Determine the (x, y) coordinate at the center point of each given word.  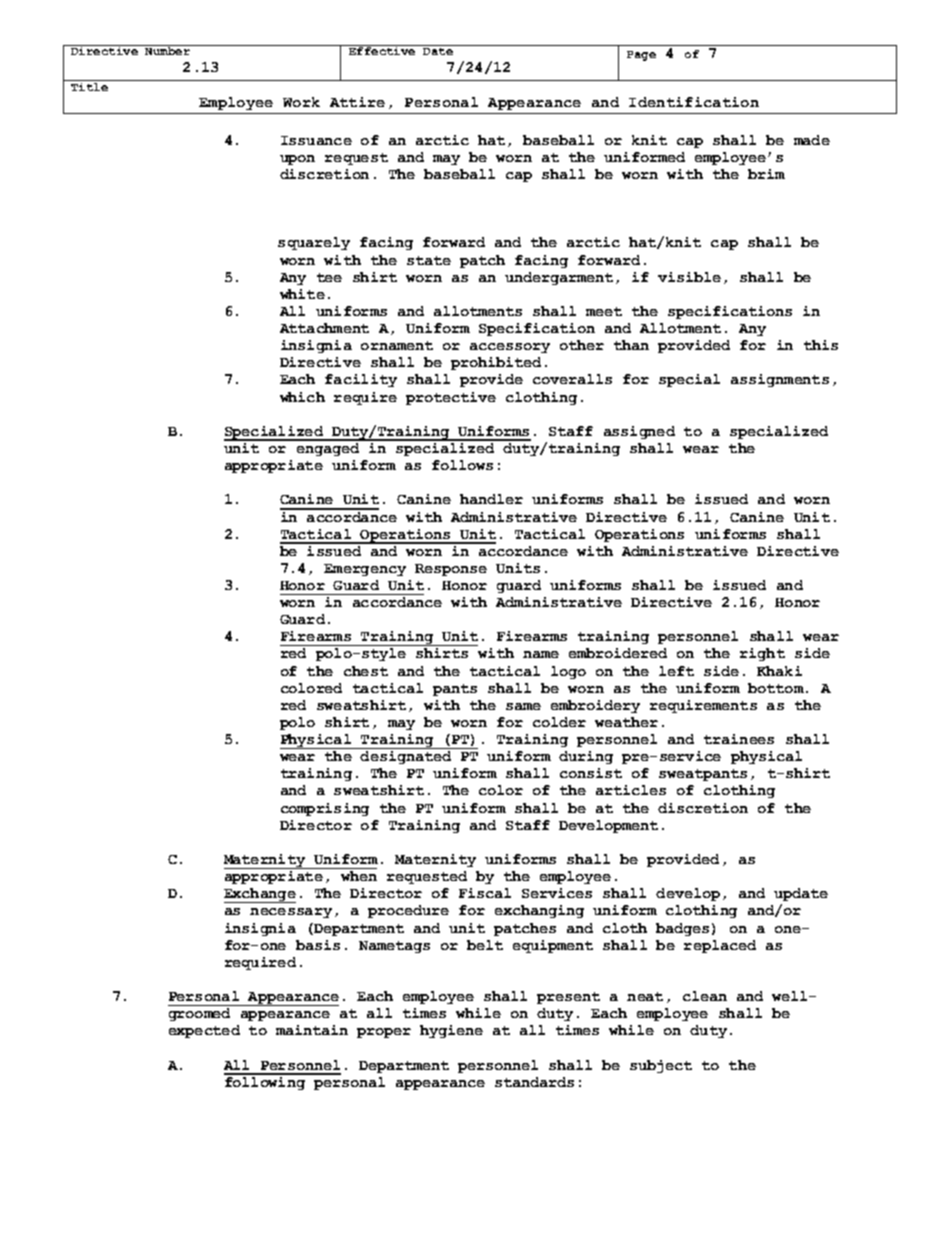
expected (204, 1031)
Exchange (260, 895)
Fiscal (485, 893)
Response (451, 570)
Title (89, 87)
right (762, 654)
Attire (357, 102)
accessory (510, 348)
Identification (694, 102)
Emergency (365, 570)
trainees (739, 739)
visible (689, 277)
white (302, 294)
